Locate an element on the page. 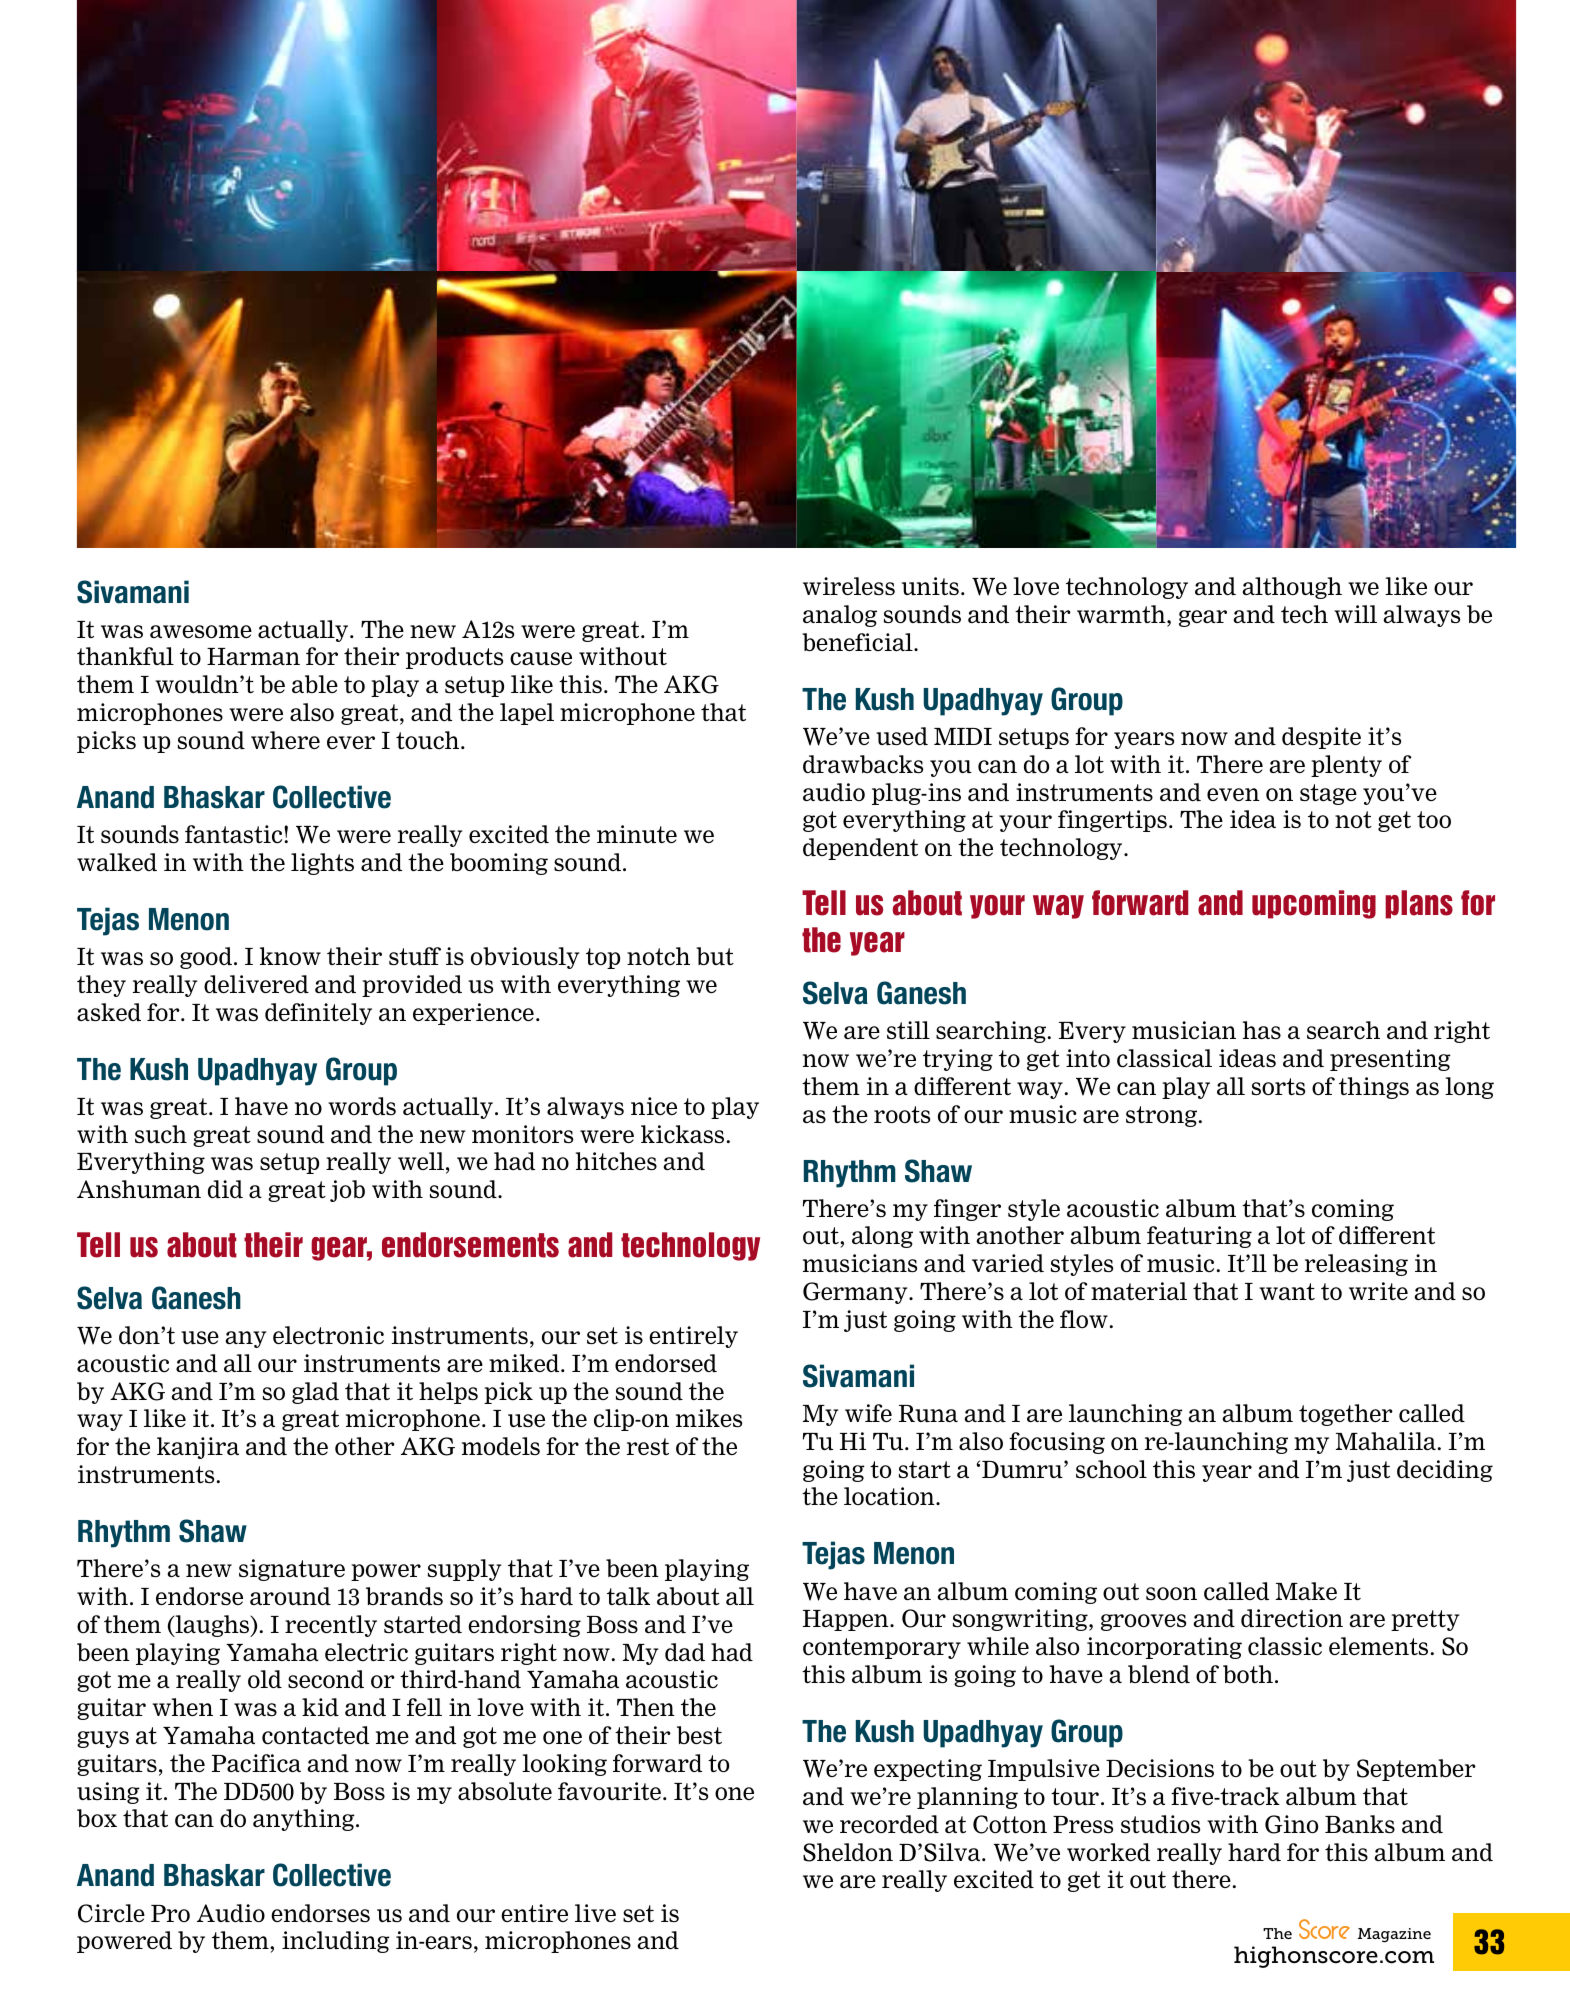 The height and width of the page is (2015, 1570). such is located at coordinates (161, 1134).
